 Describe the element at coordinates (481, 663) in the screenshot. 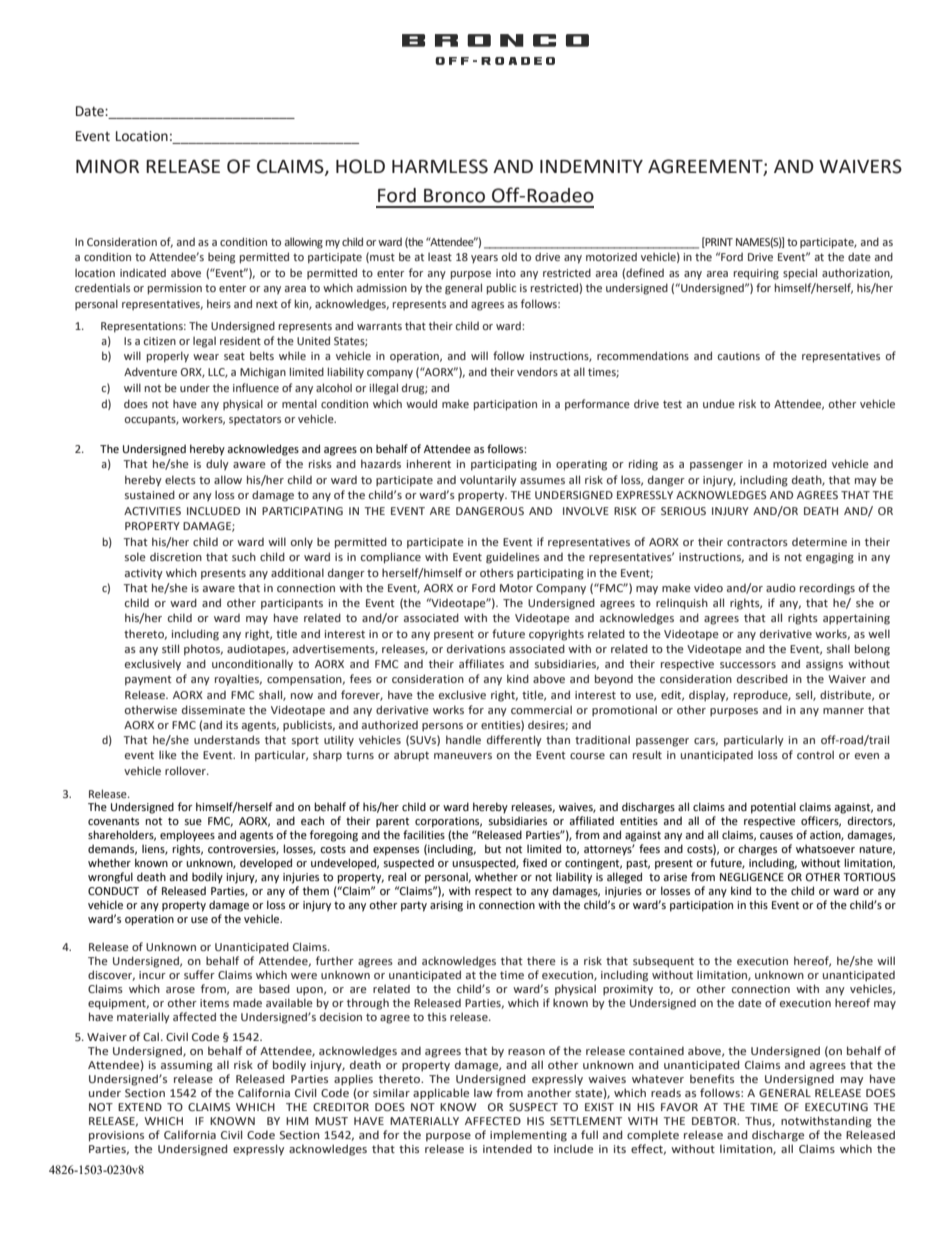

I see `affiliates` at that location.
